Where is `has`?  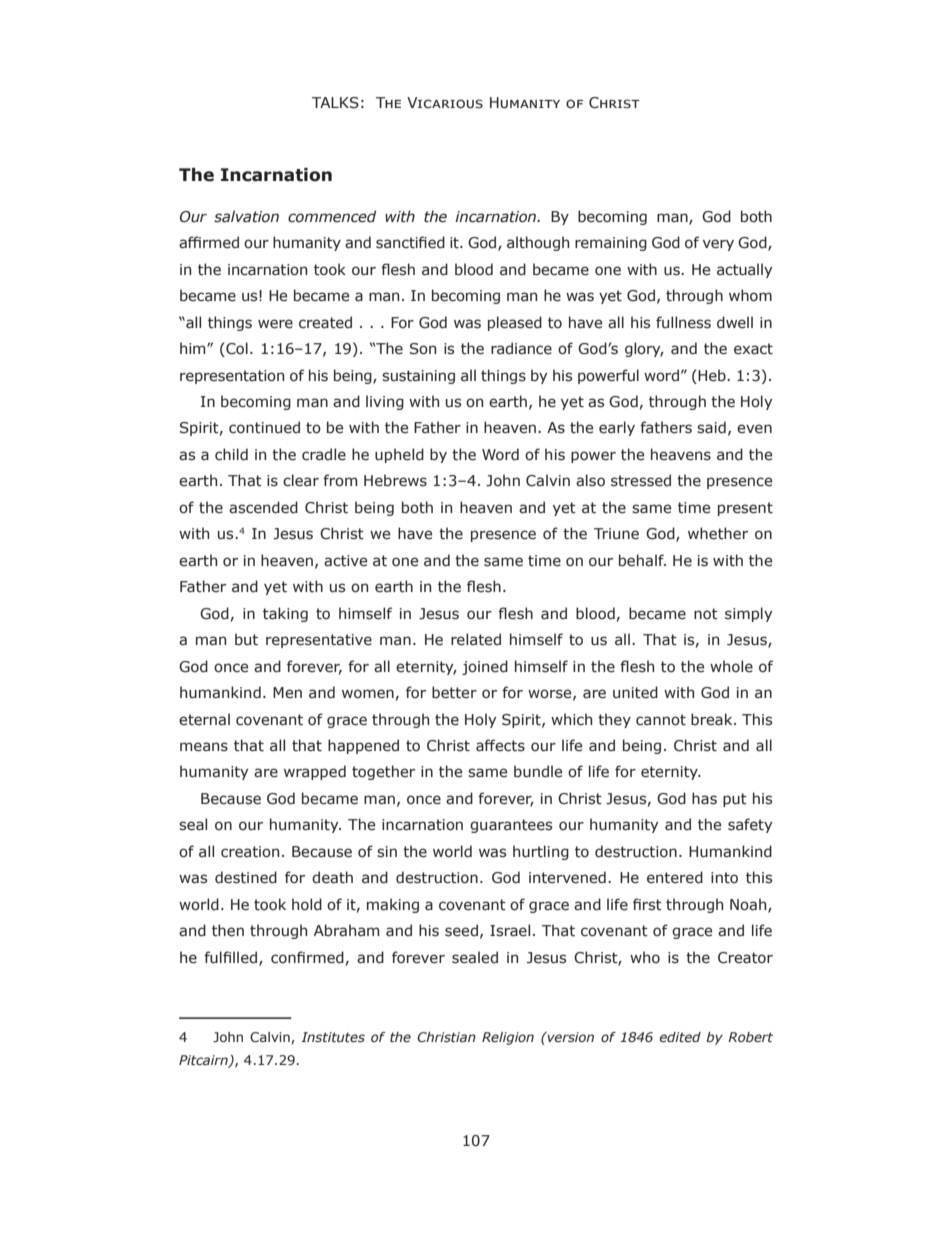
has is located at coordinates (704, 798).
